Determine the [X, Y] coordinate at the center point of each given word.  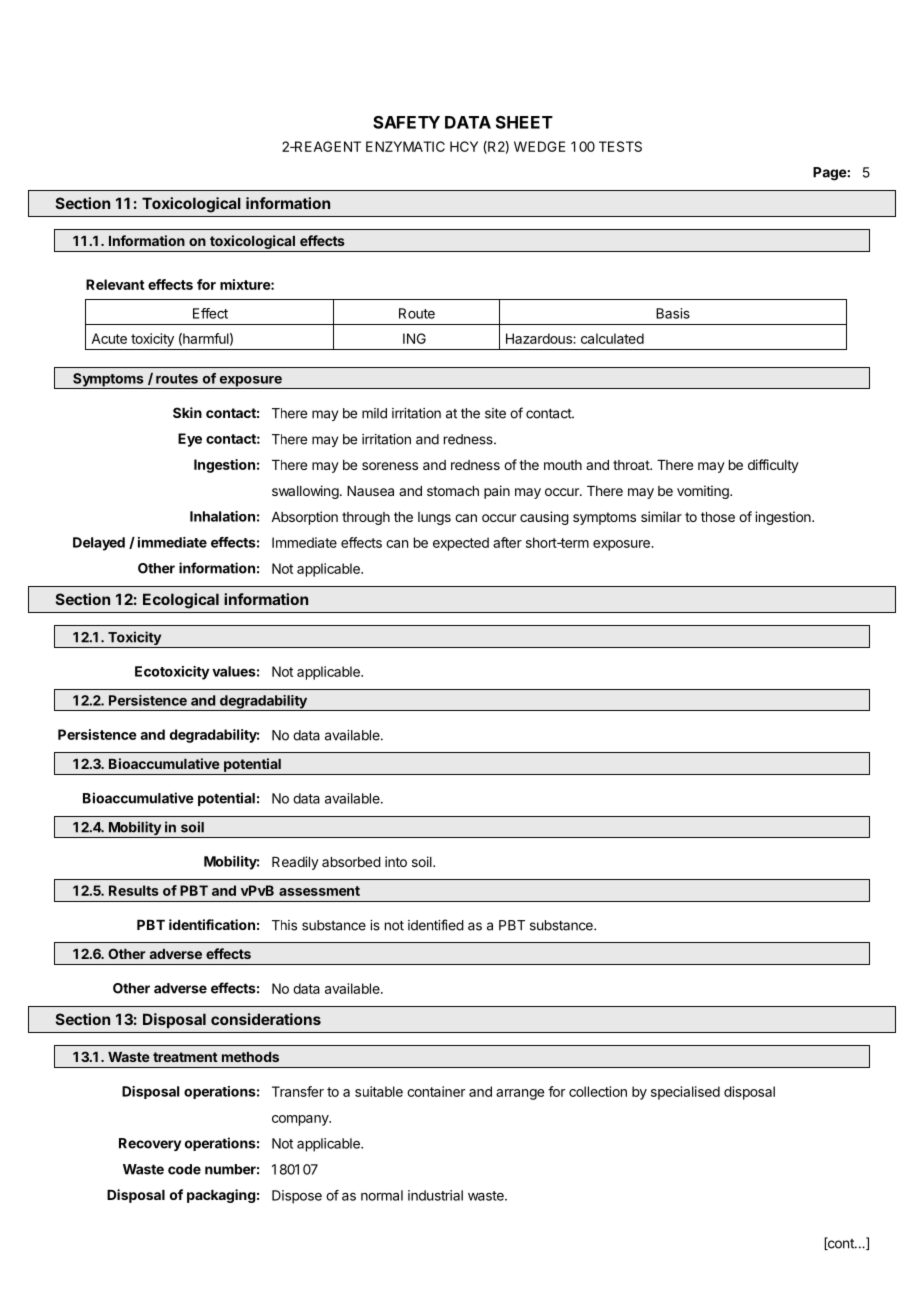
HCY [464, 146]
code [184, 1169]
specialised [685, 1093]
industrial [435, 1195]
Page [830, 174]
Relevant [115, 284]
